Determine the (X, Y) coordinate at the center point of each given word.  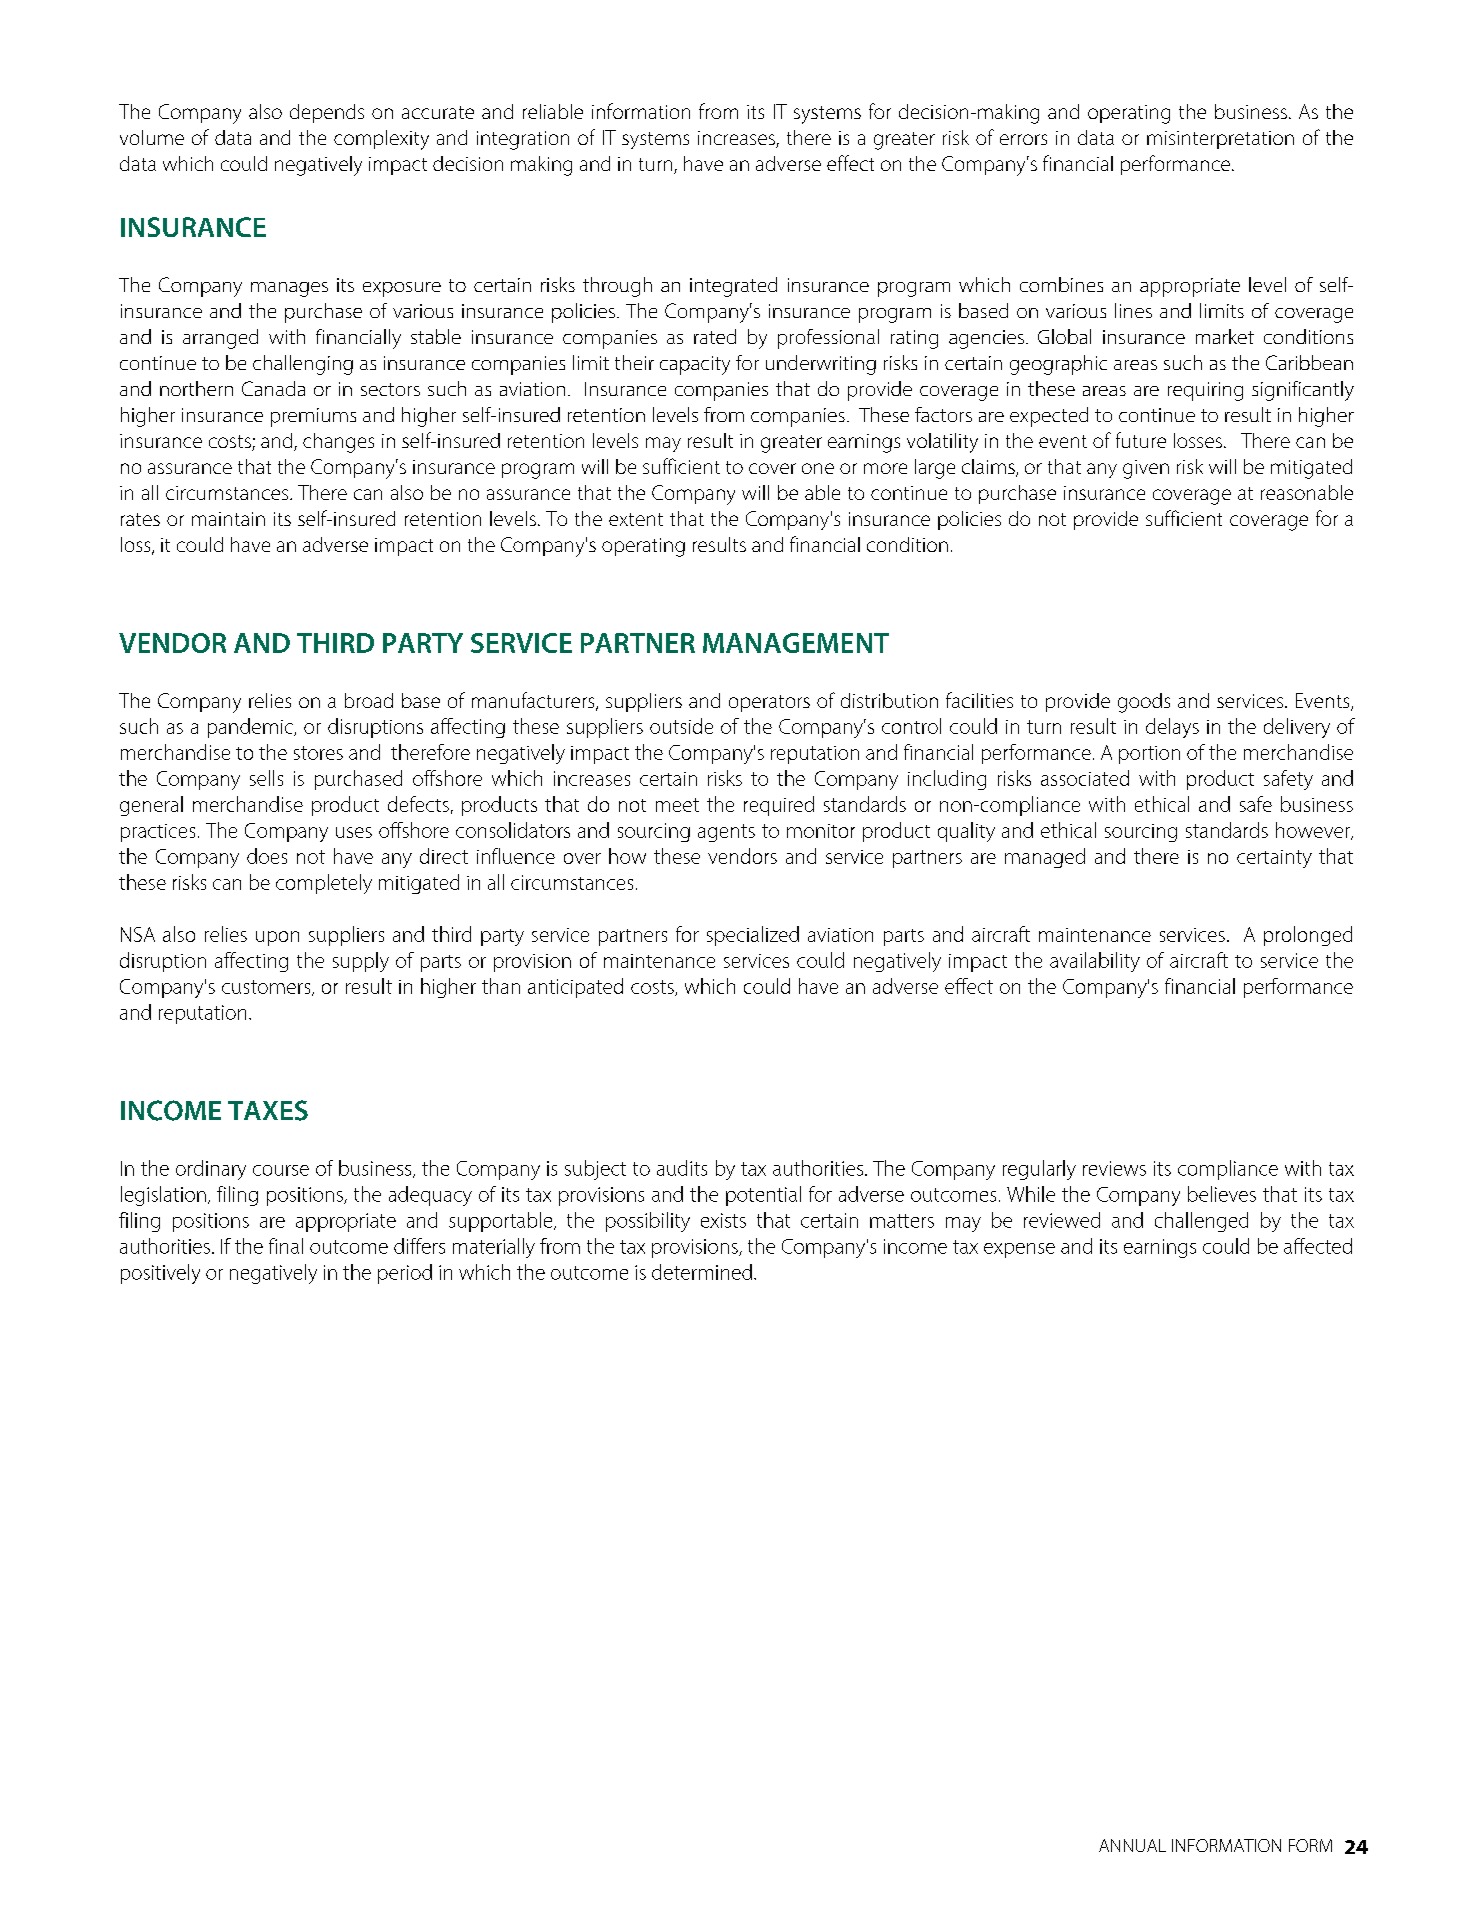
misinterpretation (1220, 140)
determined (702, 1272)
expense (1019, 1250)
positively (160, 1274)
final (286, 1246)
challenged (1201, 1222)
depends (327, 113)
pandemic (251, 728)
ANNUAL (1132, 1845)
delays (1172, 728)
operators (769, 703)
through (617, 287)
